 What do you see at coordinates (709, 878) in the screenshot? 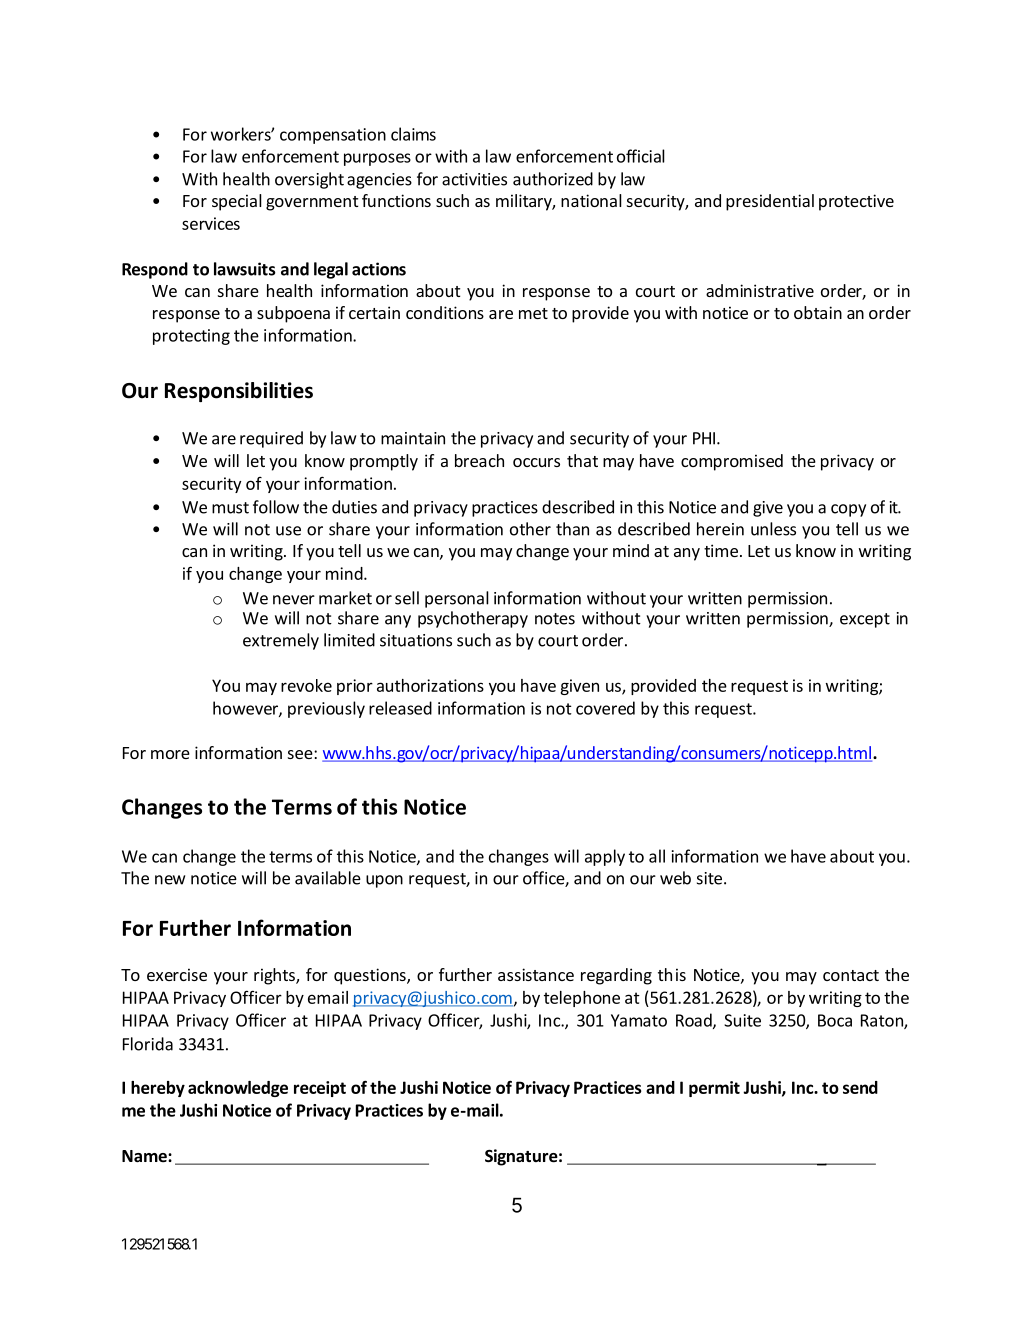
I see `site` at bounding box center [709, 878].
